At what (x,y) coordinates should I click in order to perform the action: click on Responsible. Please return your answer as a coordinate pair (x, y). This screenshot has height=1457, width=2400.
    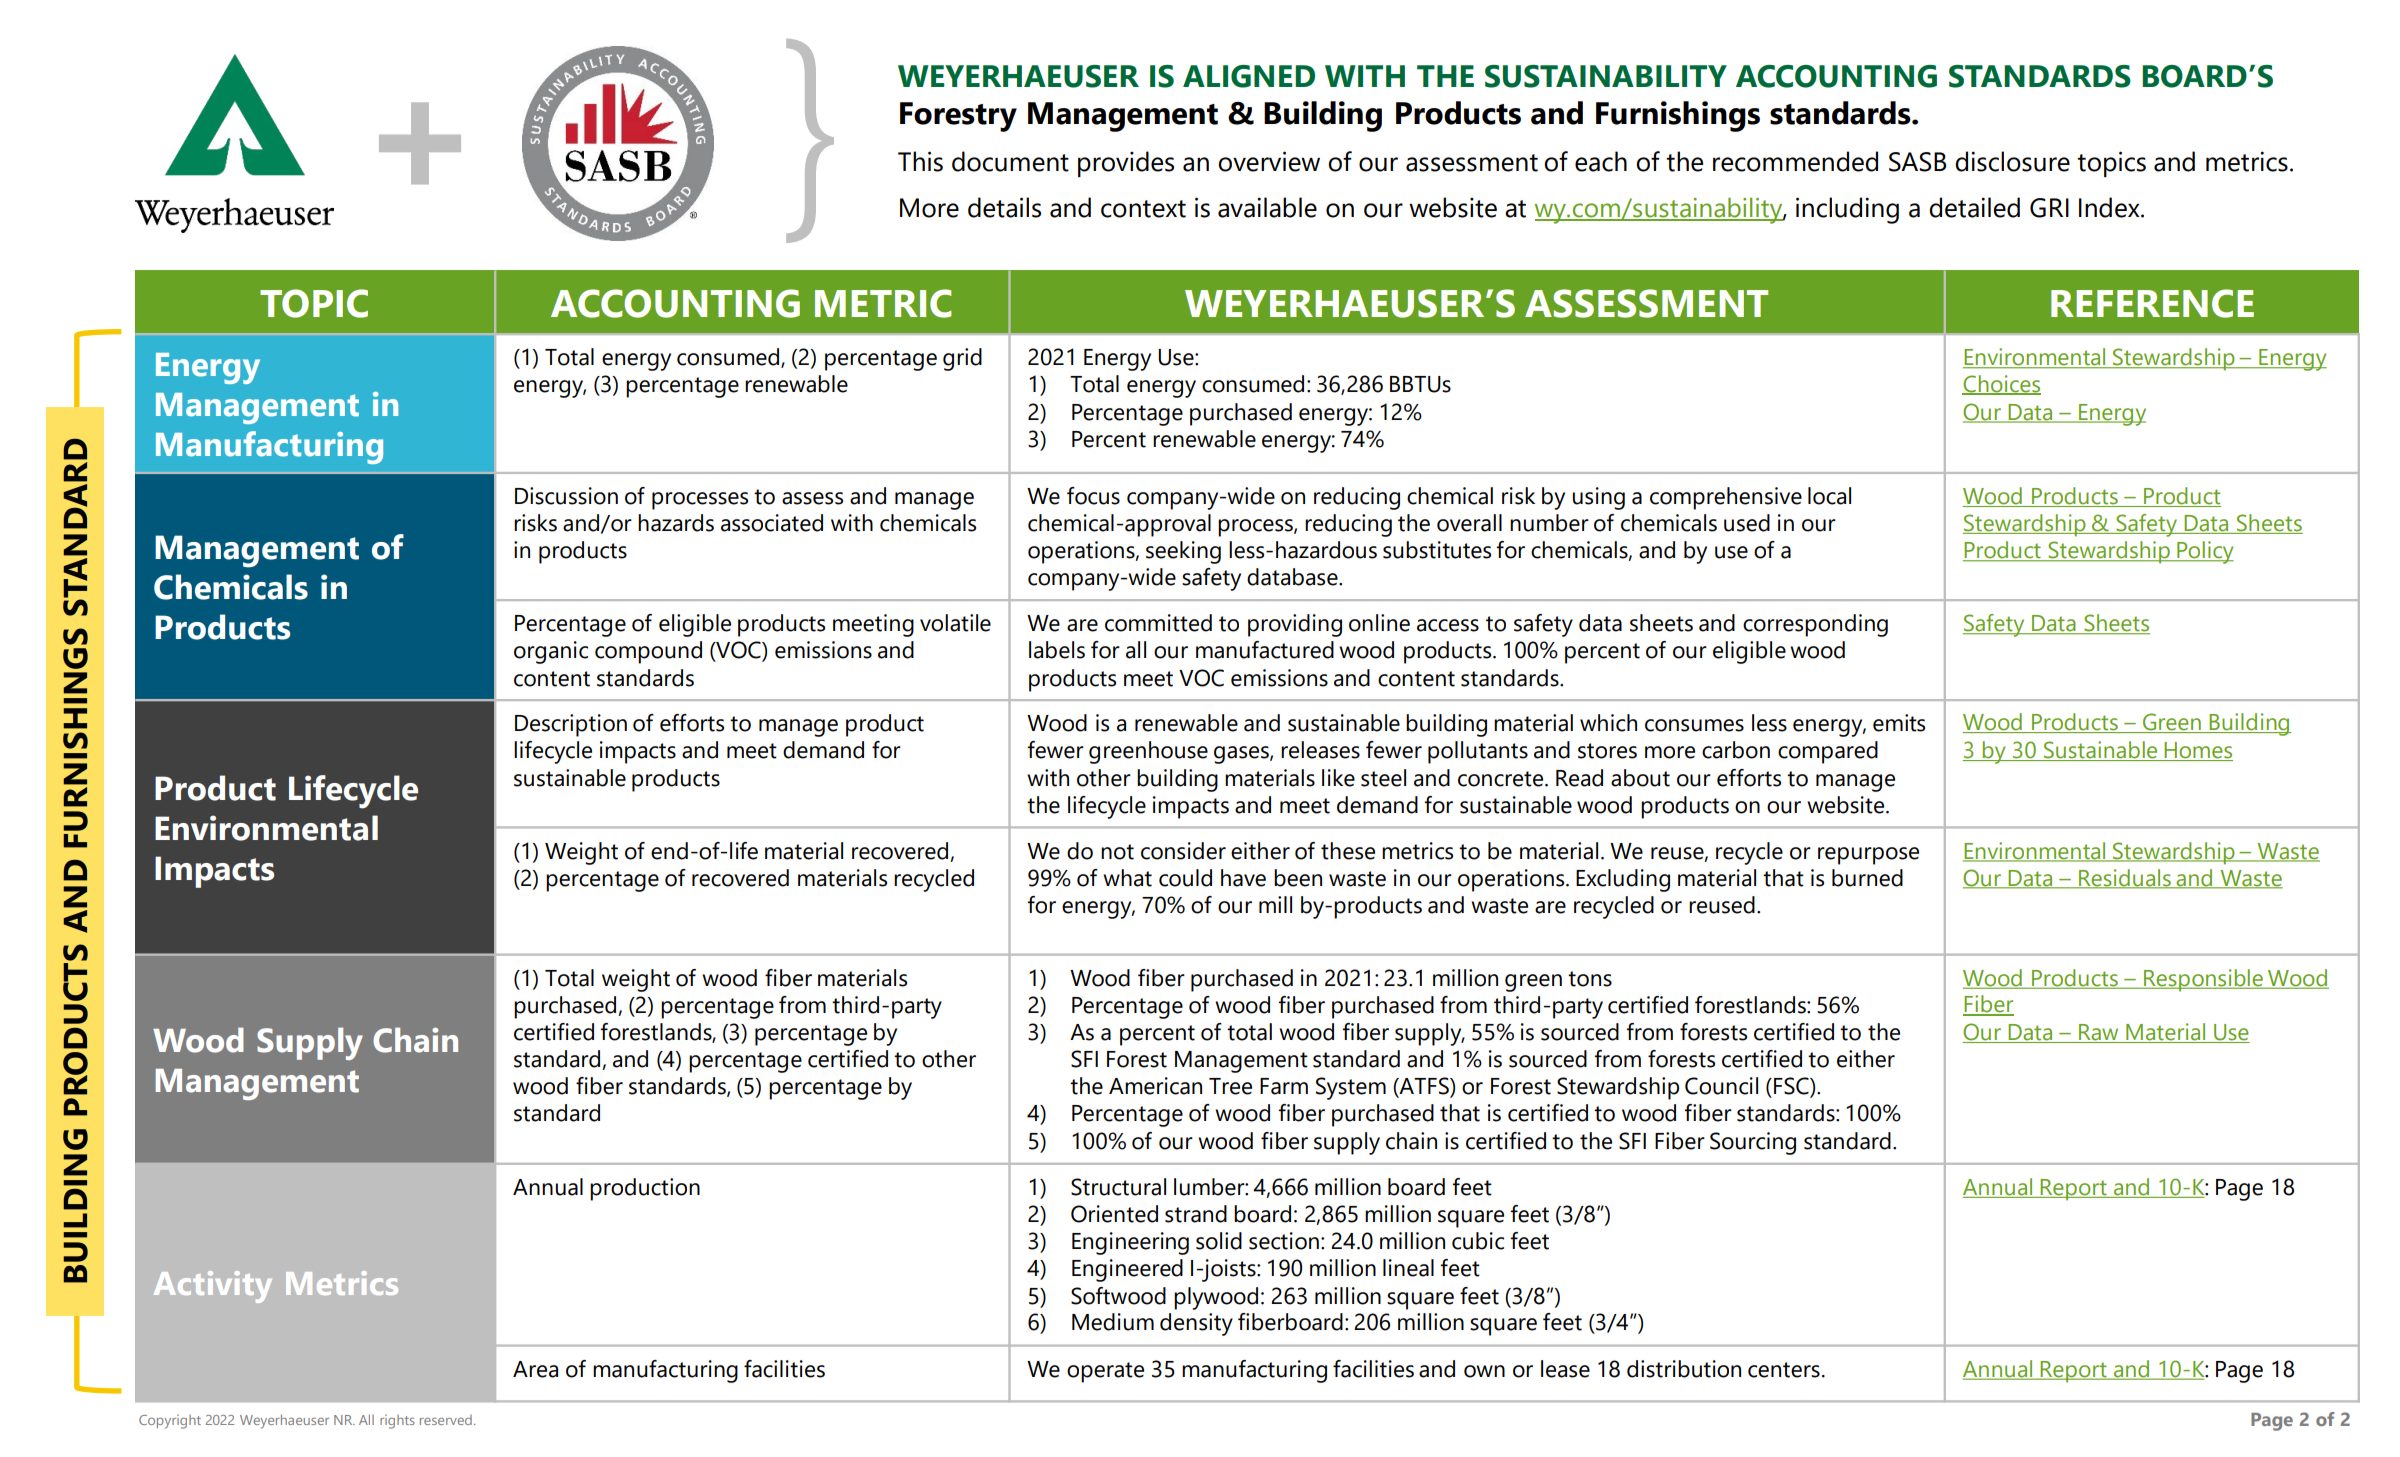
    Looking at the image, I should click on (2203, 980).
